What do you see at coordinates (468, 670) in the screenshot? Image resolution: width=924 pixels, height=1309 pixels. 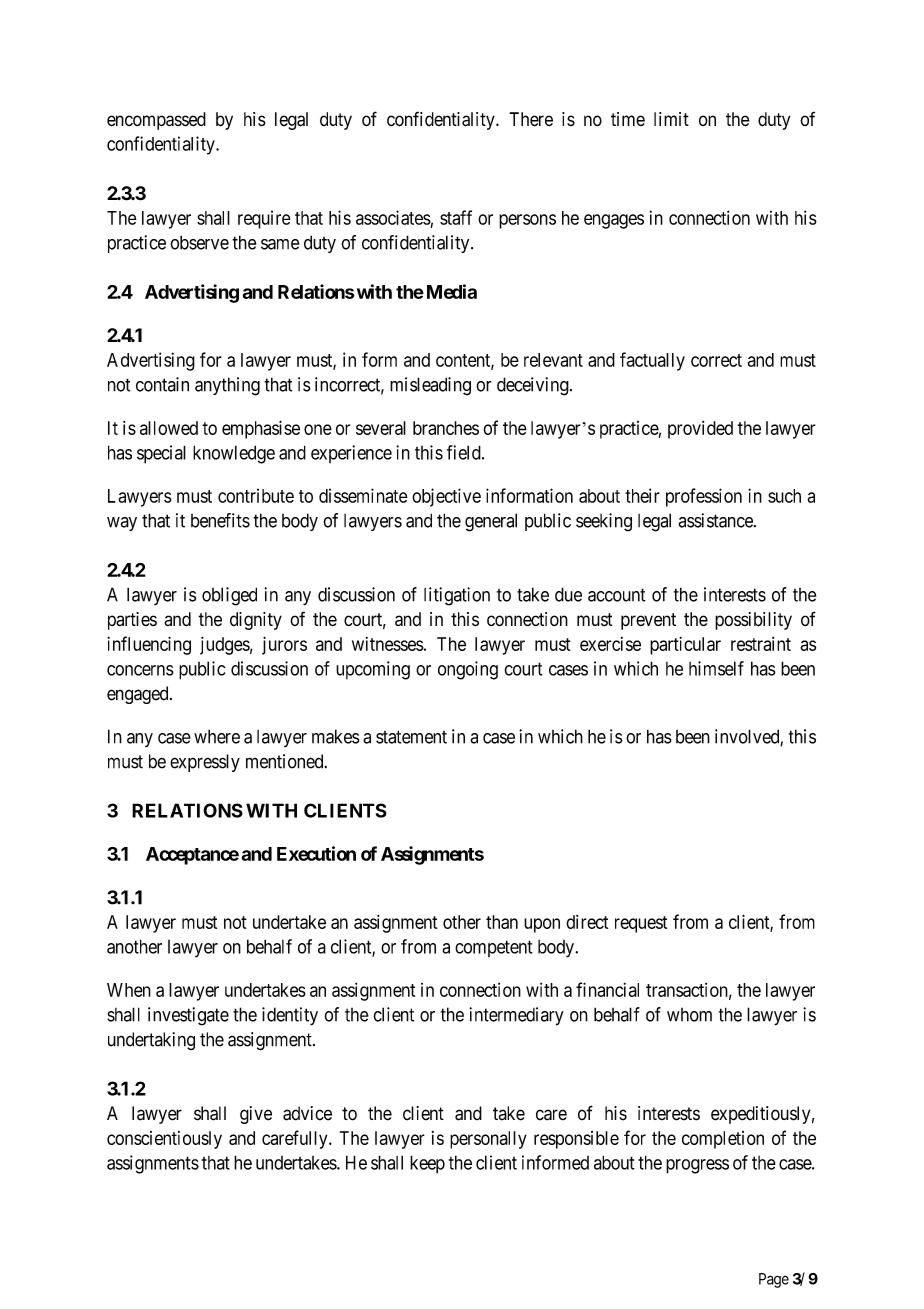 I see `ongoing` at bounding box center [468, 670].
